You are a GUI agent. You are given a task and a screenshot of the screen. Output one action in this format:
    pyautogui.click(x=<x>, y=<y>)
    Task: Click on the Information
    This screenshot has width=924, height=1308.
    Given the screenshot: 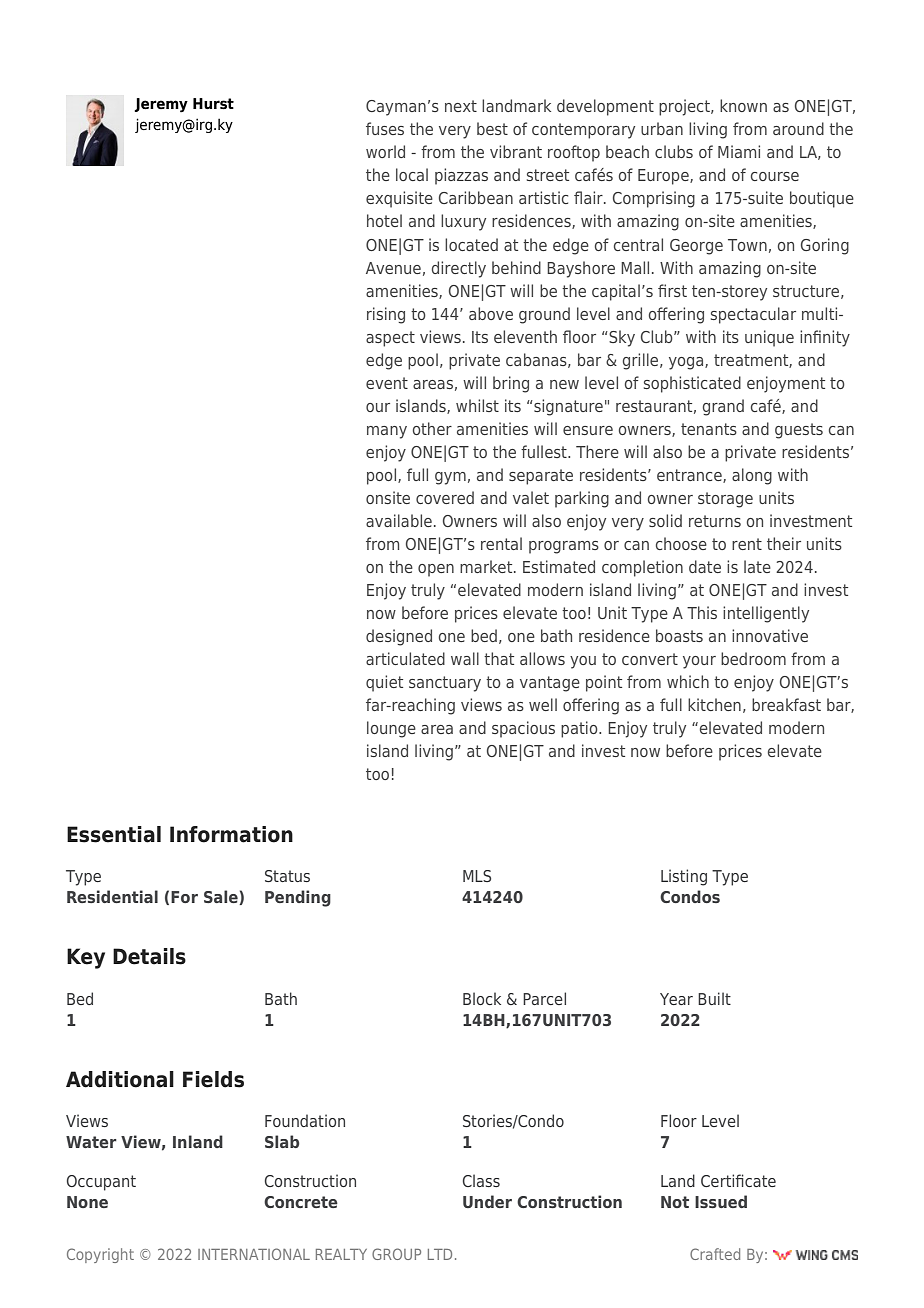 What is the action you would take?
    pyautogui.click(x=231, y=834)
